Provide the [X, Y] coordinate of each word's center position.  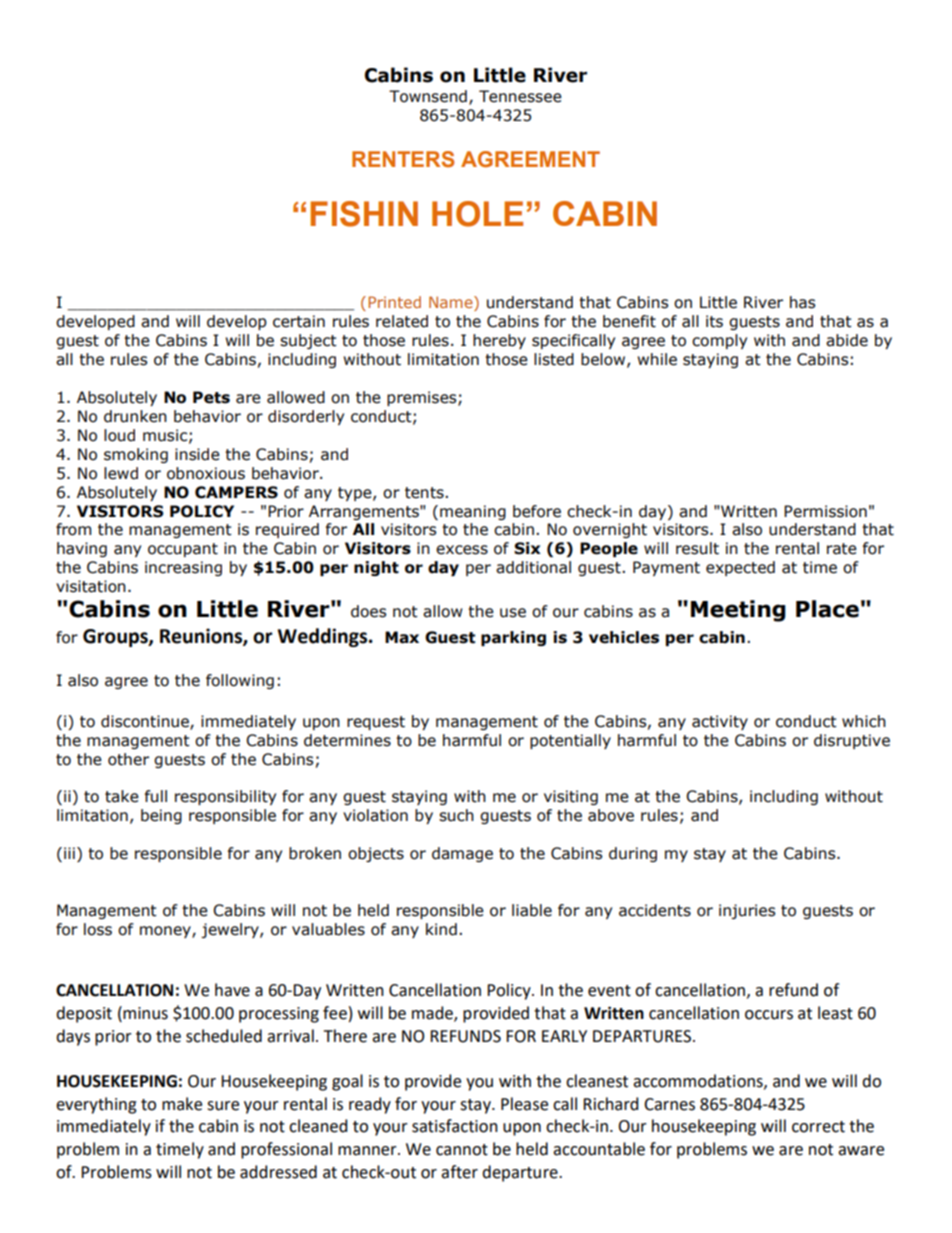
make [182, 1104]
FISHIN [364, 214]
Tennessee [520, 96]
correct [818, 1127]
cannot [462, 1150]
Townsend [428, 96]
